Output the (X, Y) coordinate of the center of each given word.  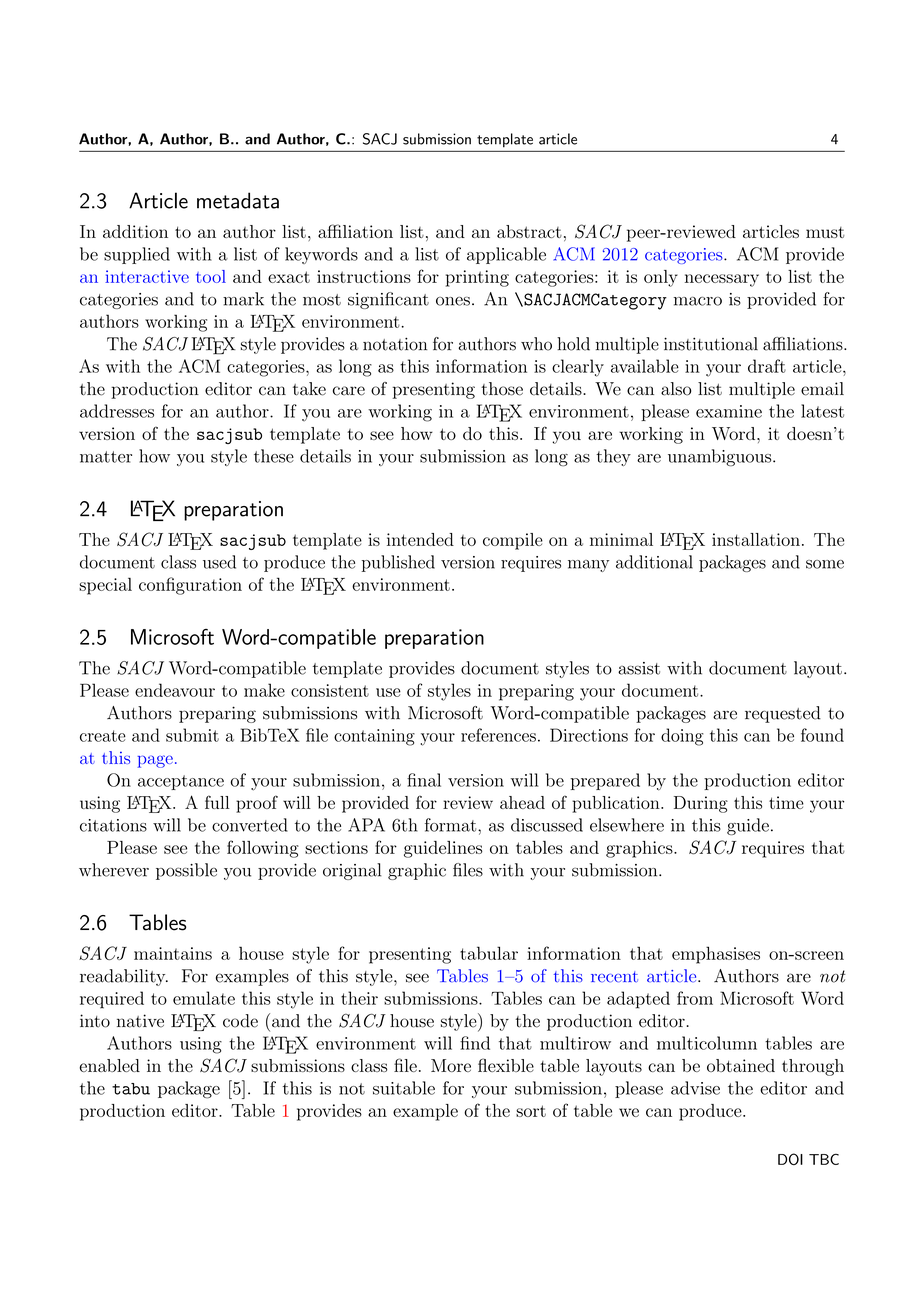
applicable (506, 255)
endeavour (175, 690)
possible (186, 871)
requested (783, 714)
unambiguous (721, 457)
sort (531, 1111)
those (502, 389)
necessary (722, 280)
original (352, 871)
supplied (137, 255)
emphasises (716, 955)
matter (106, 457)
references (498, 735)
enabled (109, 1065)
